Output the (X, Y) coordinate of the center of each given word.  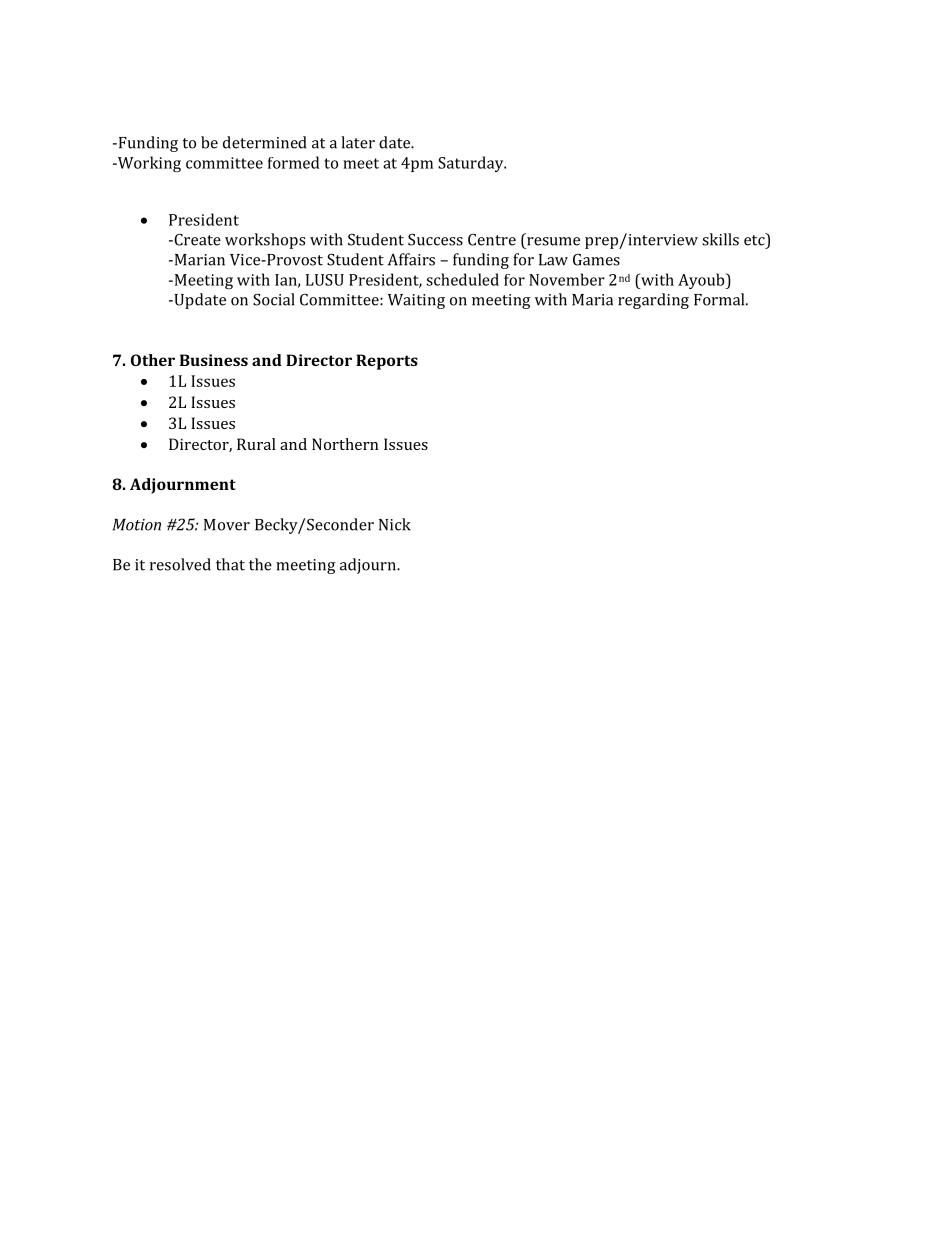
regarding (653, 301)
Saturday (472, 164)
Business (214, 360)
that (230, 564)
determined (264, 142)
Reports (387, 362)
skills (720, 239)
